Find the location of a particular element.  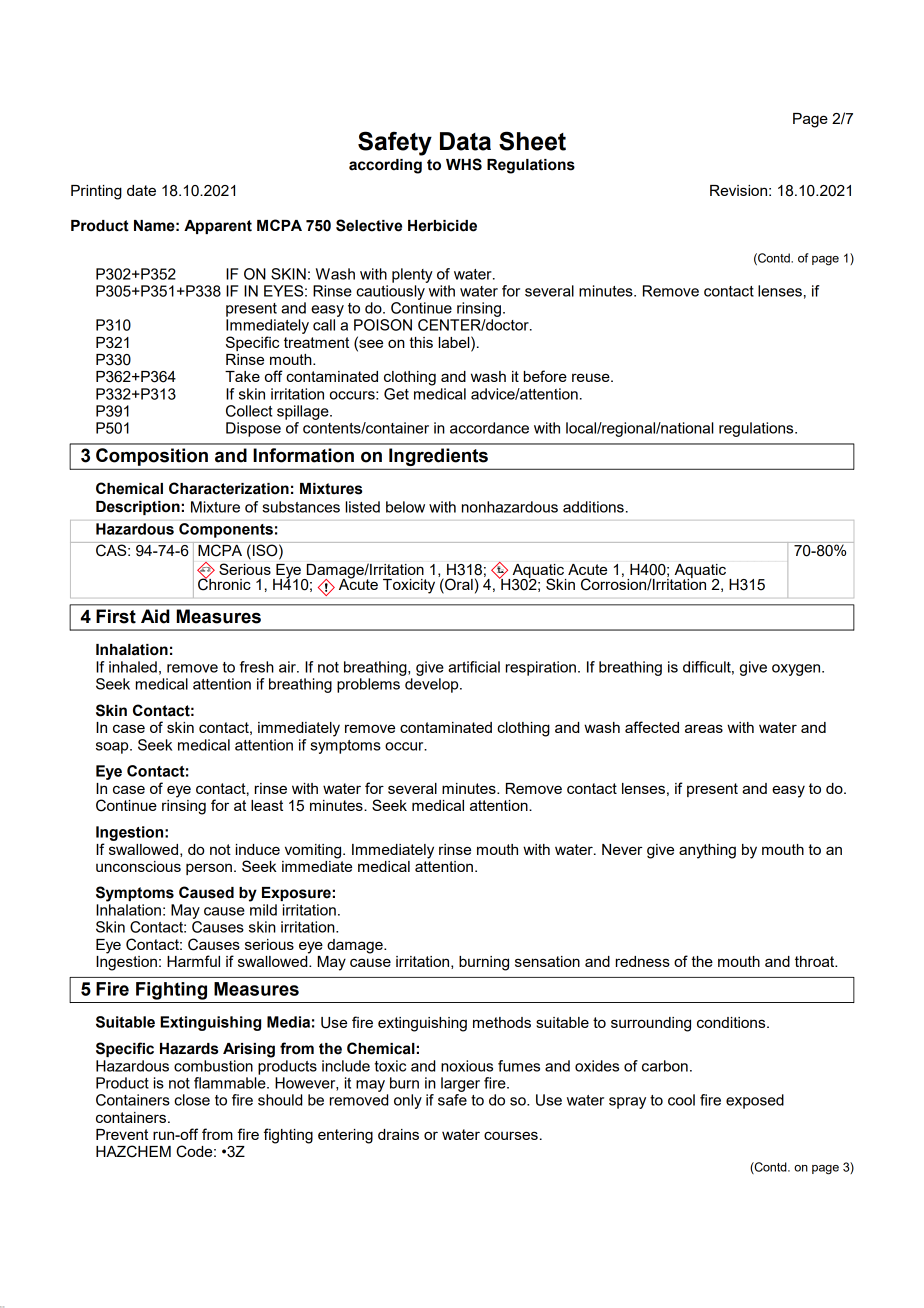

Collect is located at coordinates (249, 411).
